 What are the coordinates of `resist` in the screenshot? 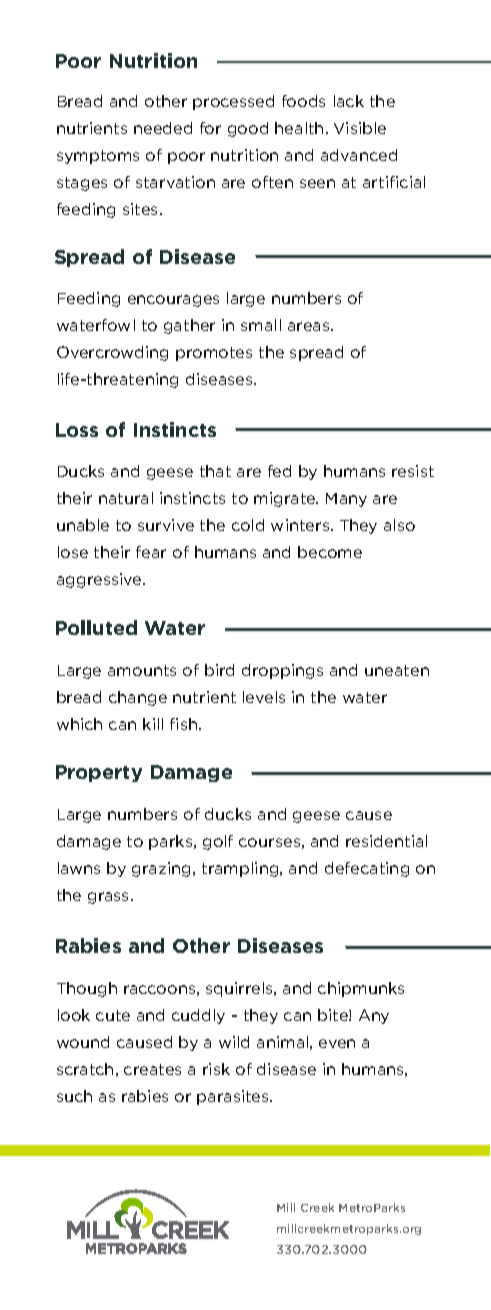 It's located at (413, 471).
